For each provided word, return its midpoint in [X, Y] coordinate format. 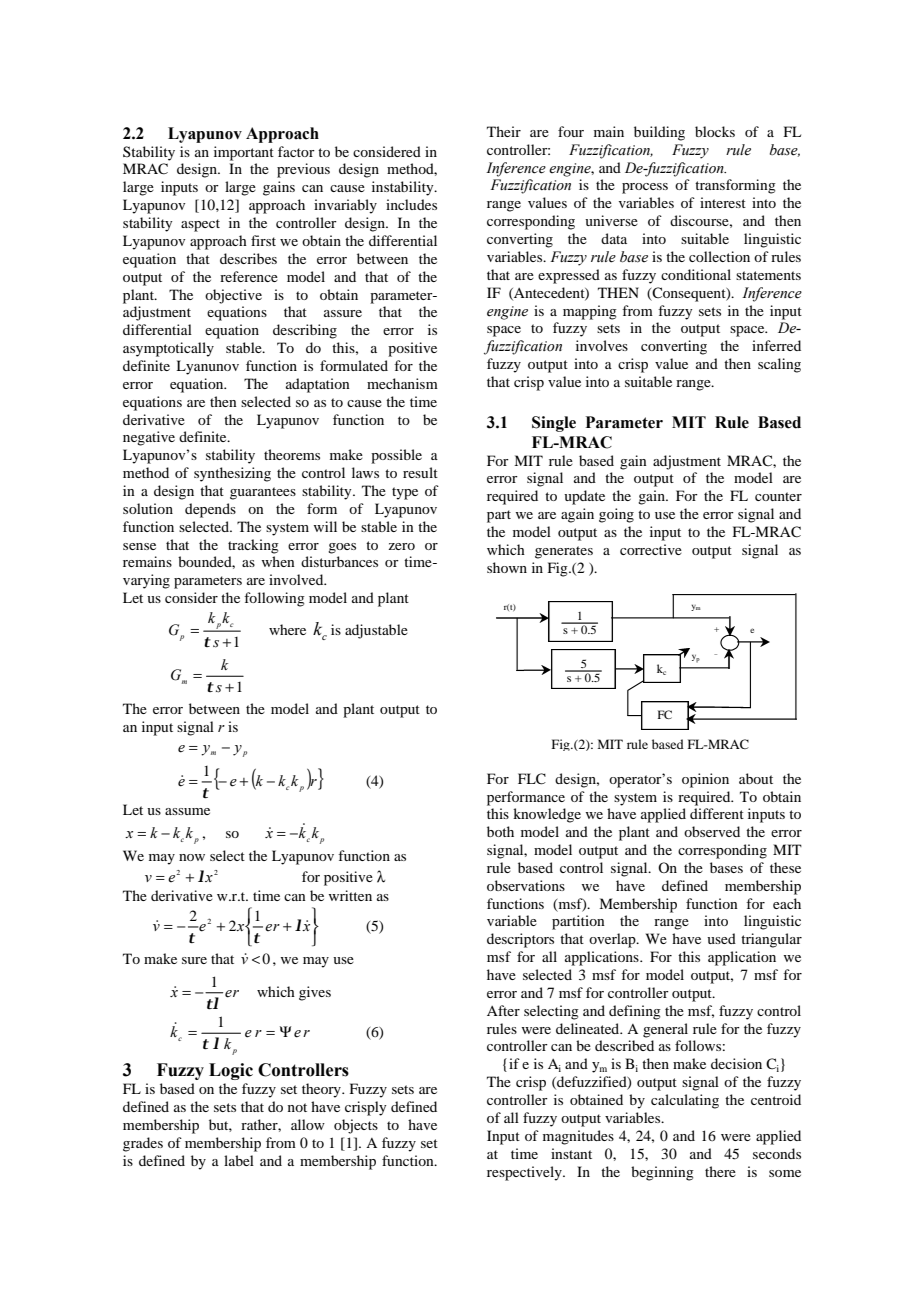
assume [187, 811]
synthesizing [232, 474]
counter [778, 496]
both [500, 831]
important [244, 153]
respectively [525, 1173]
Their [504, 131]
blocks [715, 131]
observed [712, 831]
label [239, 1160]
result [420, 472]
